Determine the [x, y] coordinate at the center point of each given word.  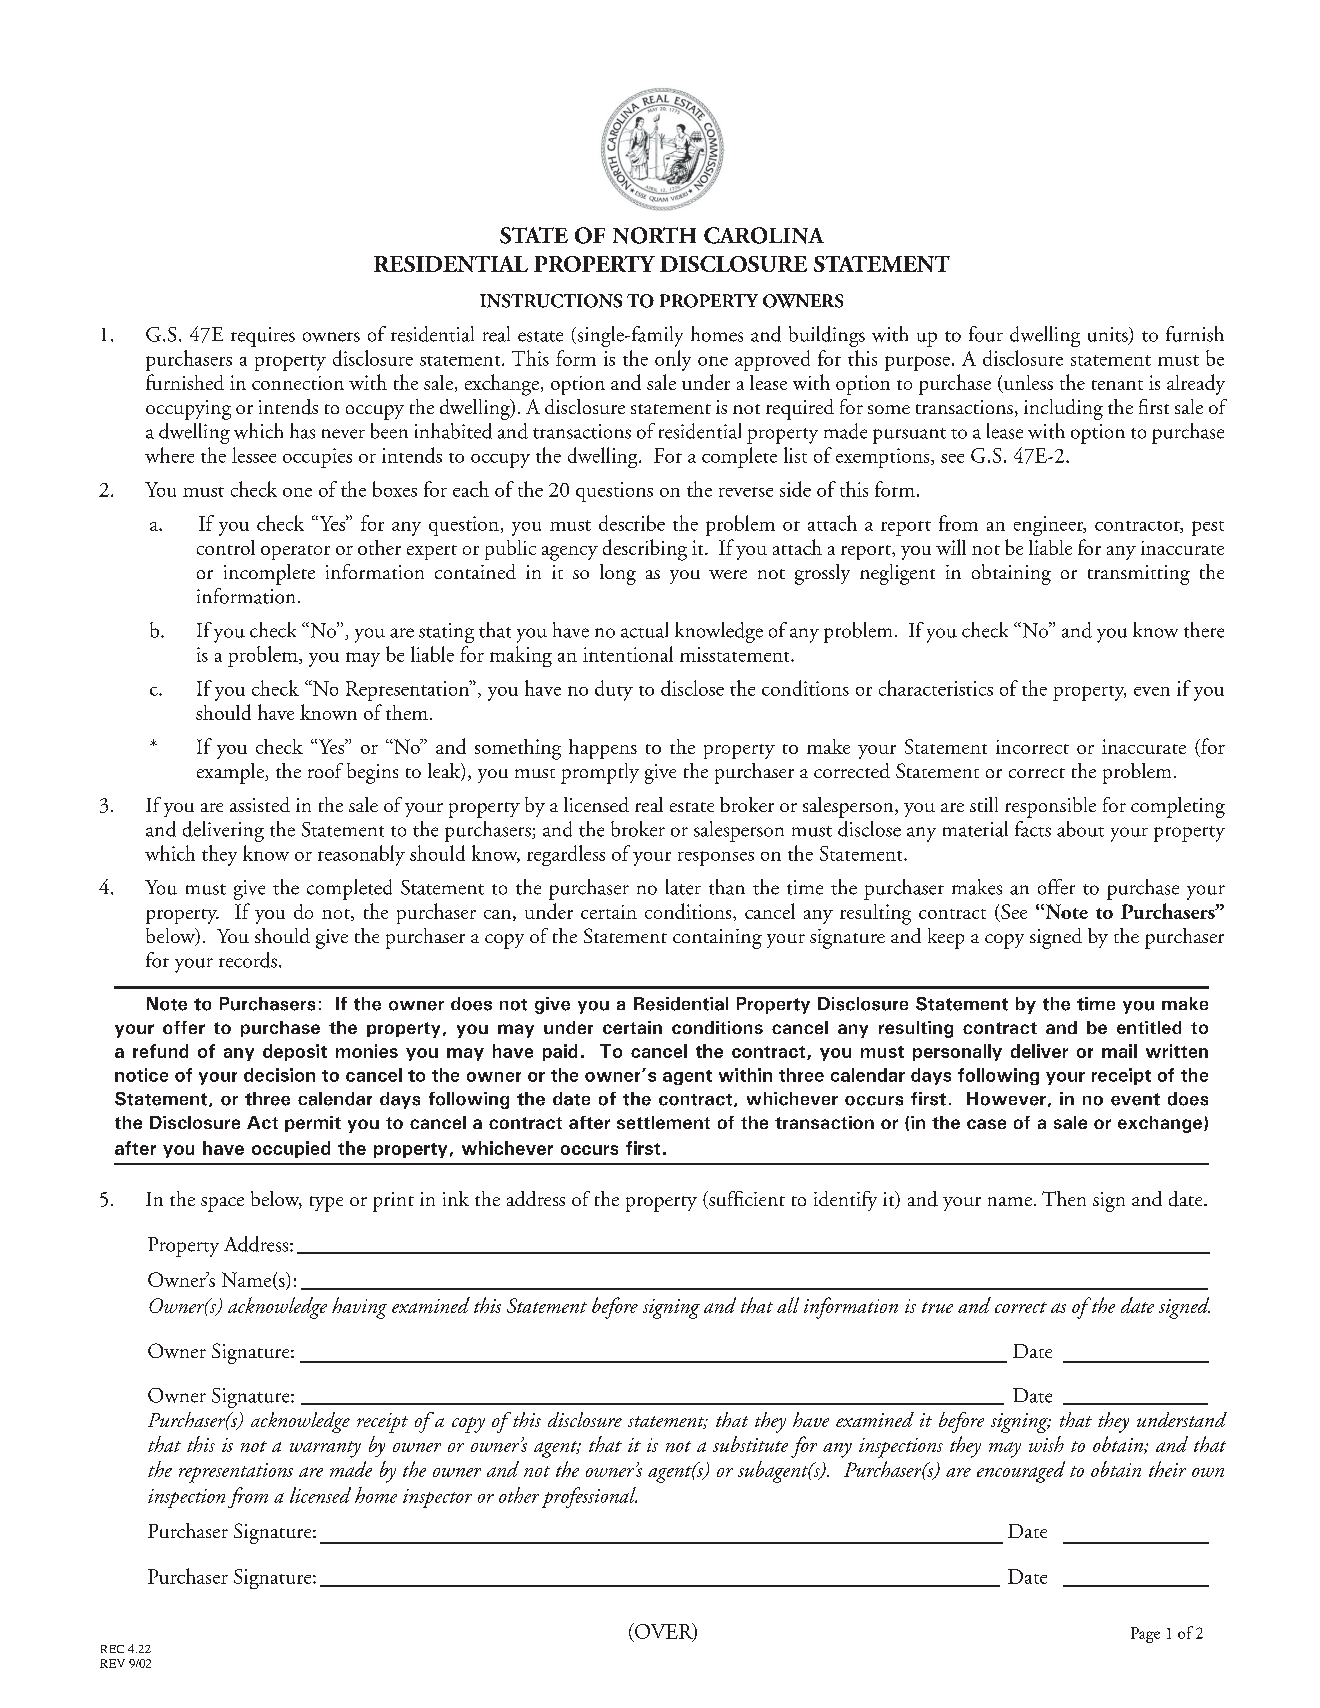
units [1109, 335]
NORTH [654, 235]
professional [589, 1497]
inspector [437, 1498]
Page [1145, 1635]
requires [263, 337]
